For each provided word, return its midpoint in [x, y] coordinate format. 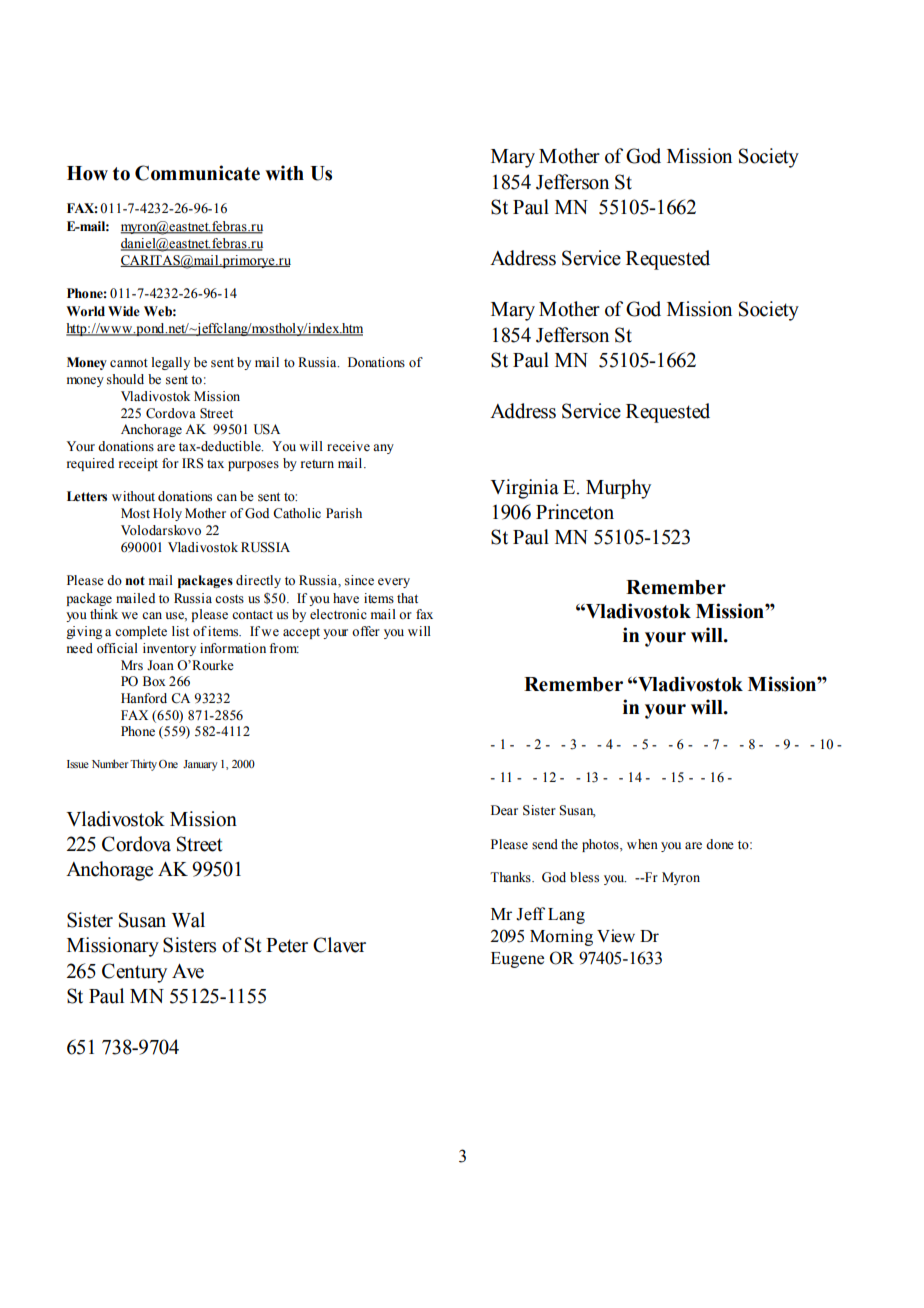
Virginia [524, 489]
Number [111, 763]
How [87, 173]
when [642, 844]
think [104, 614]
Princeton [575, 512]
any [383, 449]
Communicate [197, 173]
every [394, 583]
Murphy [618, 489]
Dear [504, 810]
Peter [287, 945]
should [125, 379]
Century [134, 973]
